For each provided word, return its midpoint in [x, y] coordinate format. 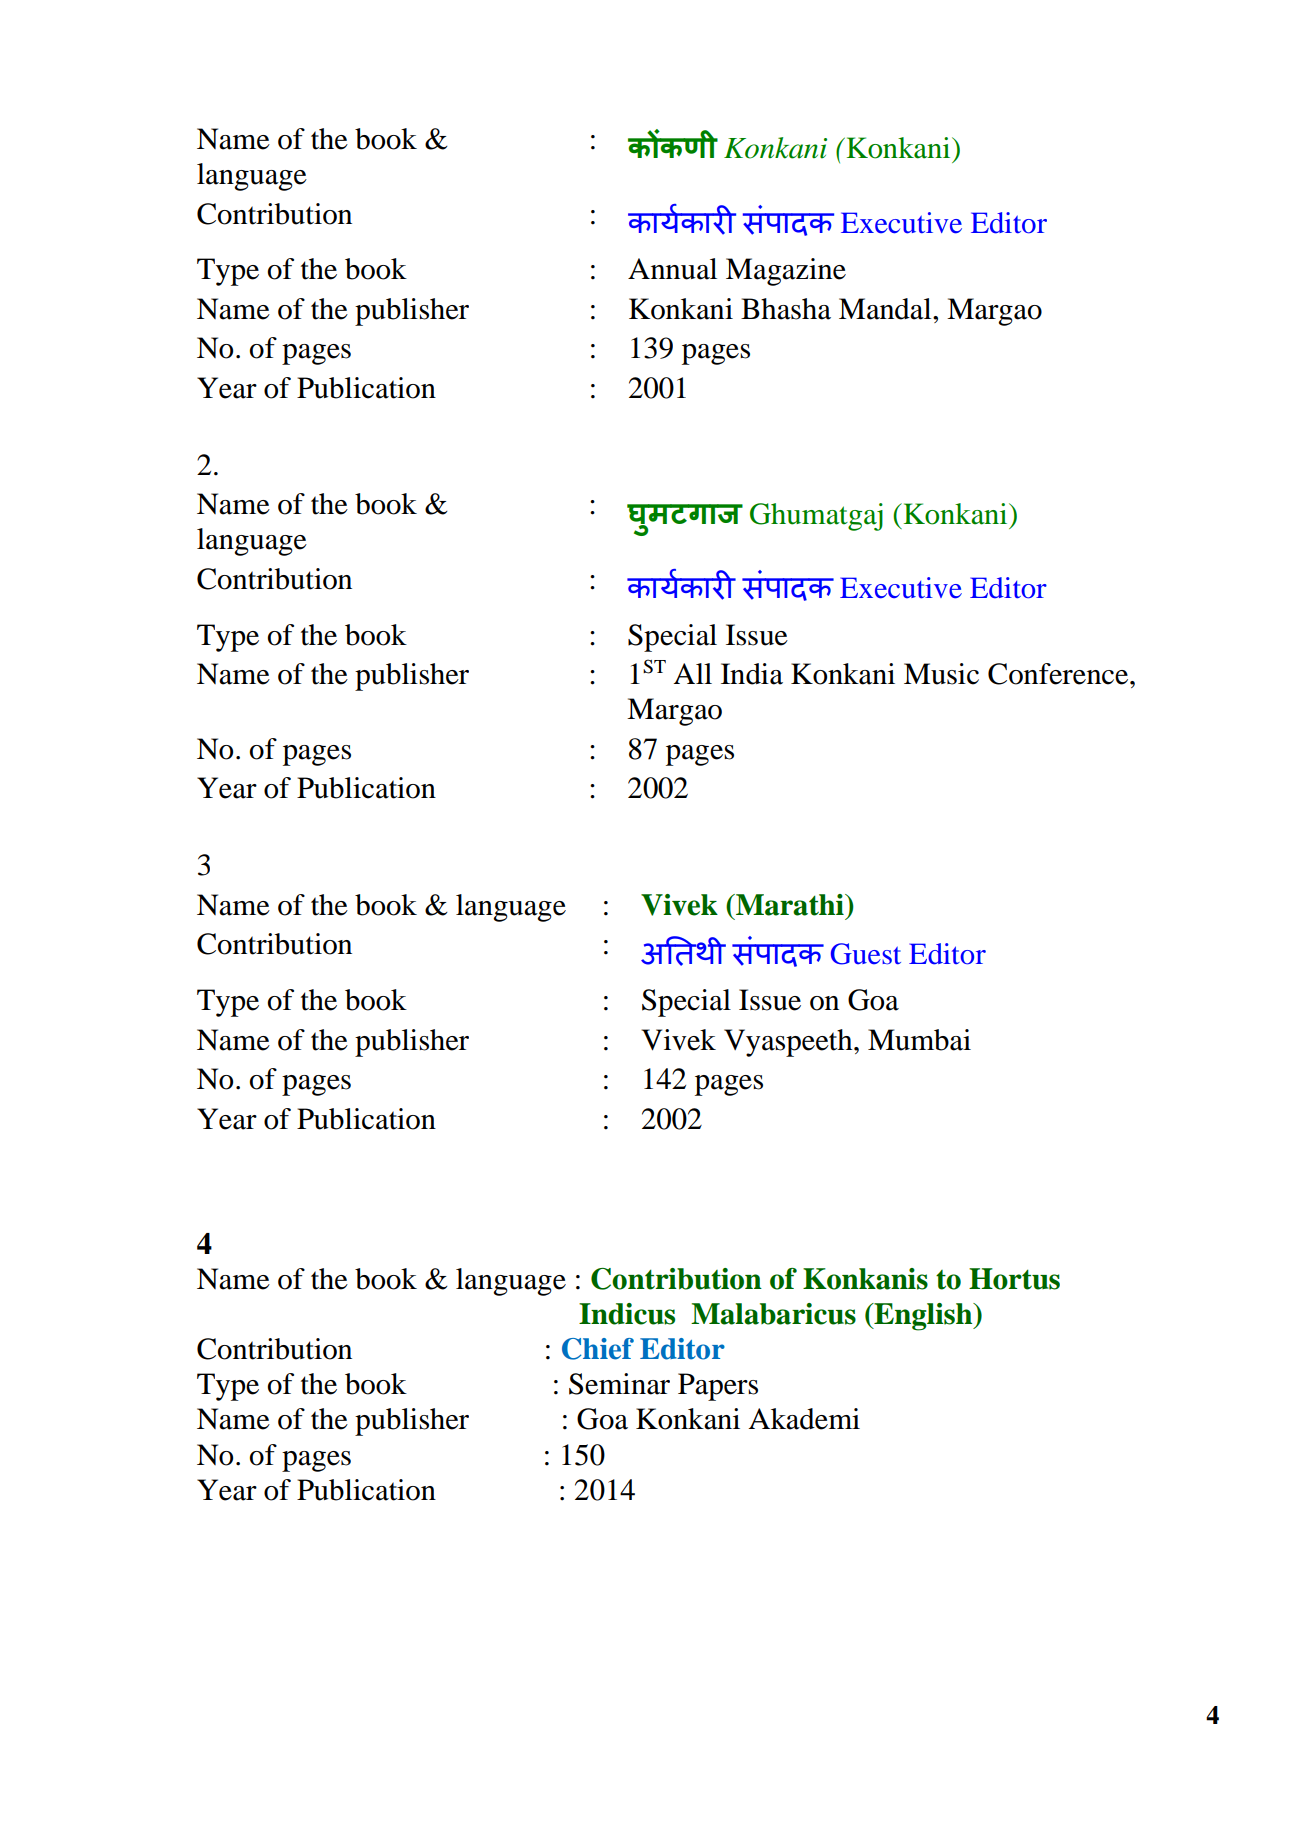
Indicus [627, 1314]
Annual [672, 269]
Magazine [786, 272]
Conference [1059, 674]
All [692, 673]
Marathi [790, 905]
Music [941, 674]
